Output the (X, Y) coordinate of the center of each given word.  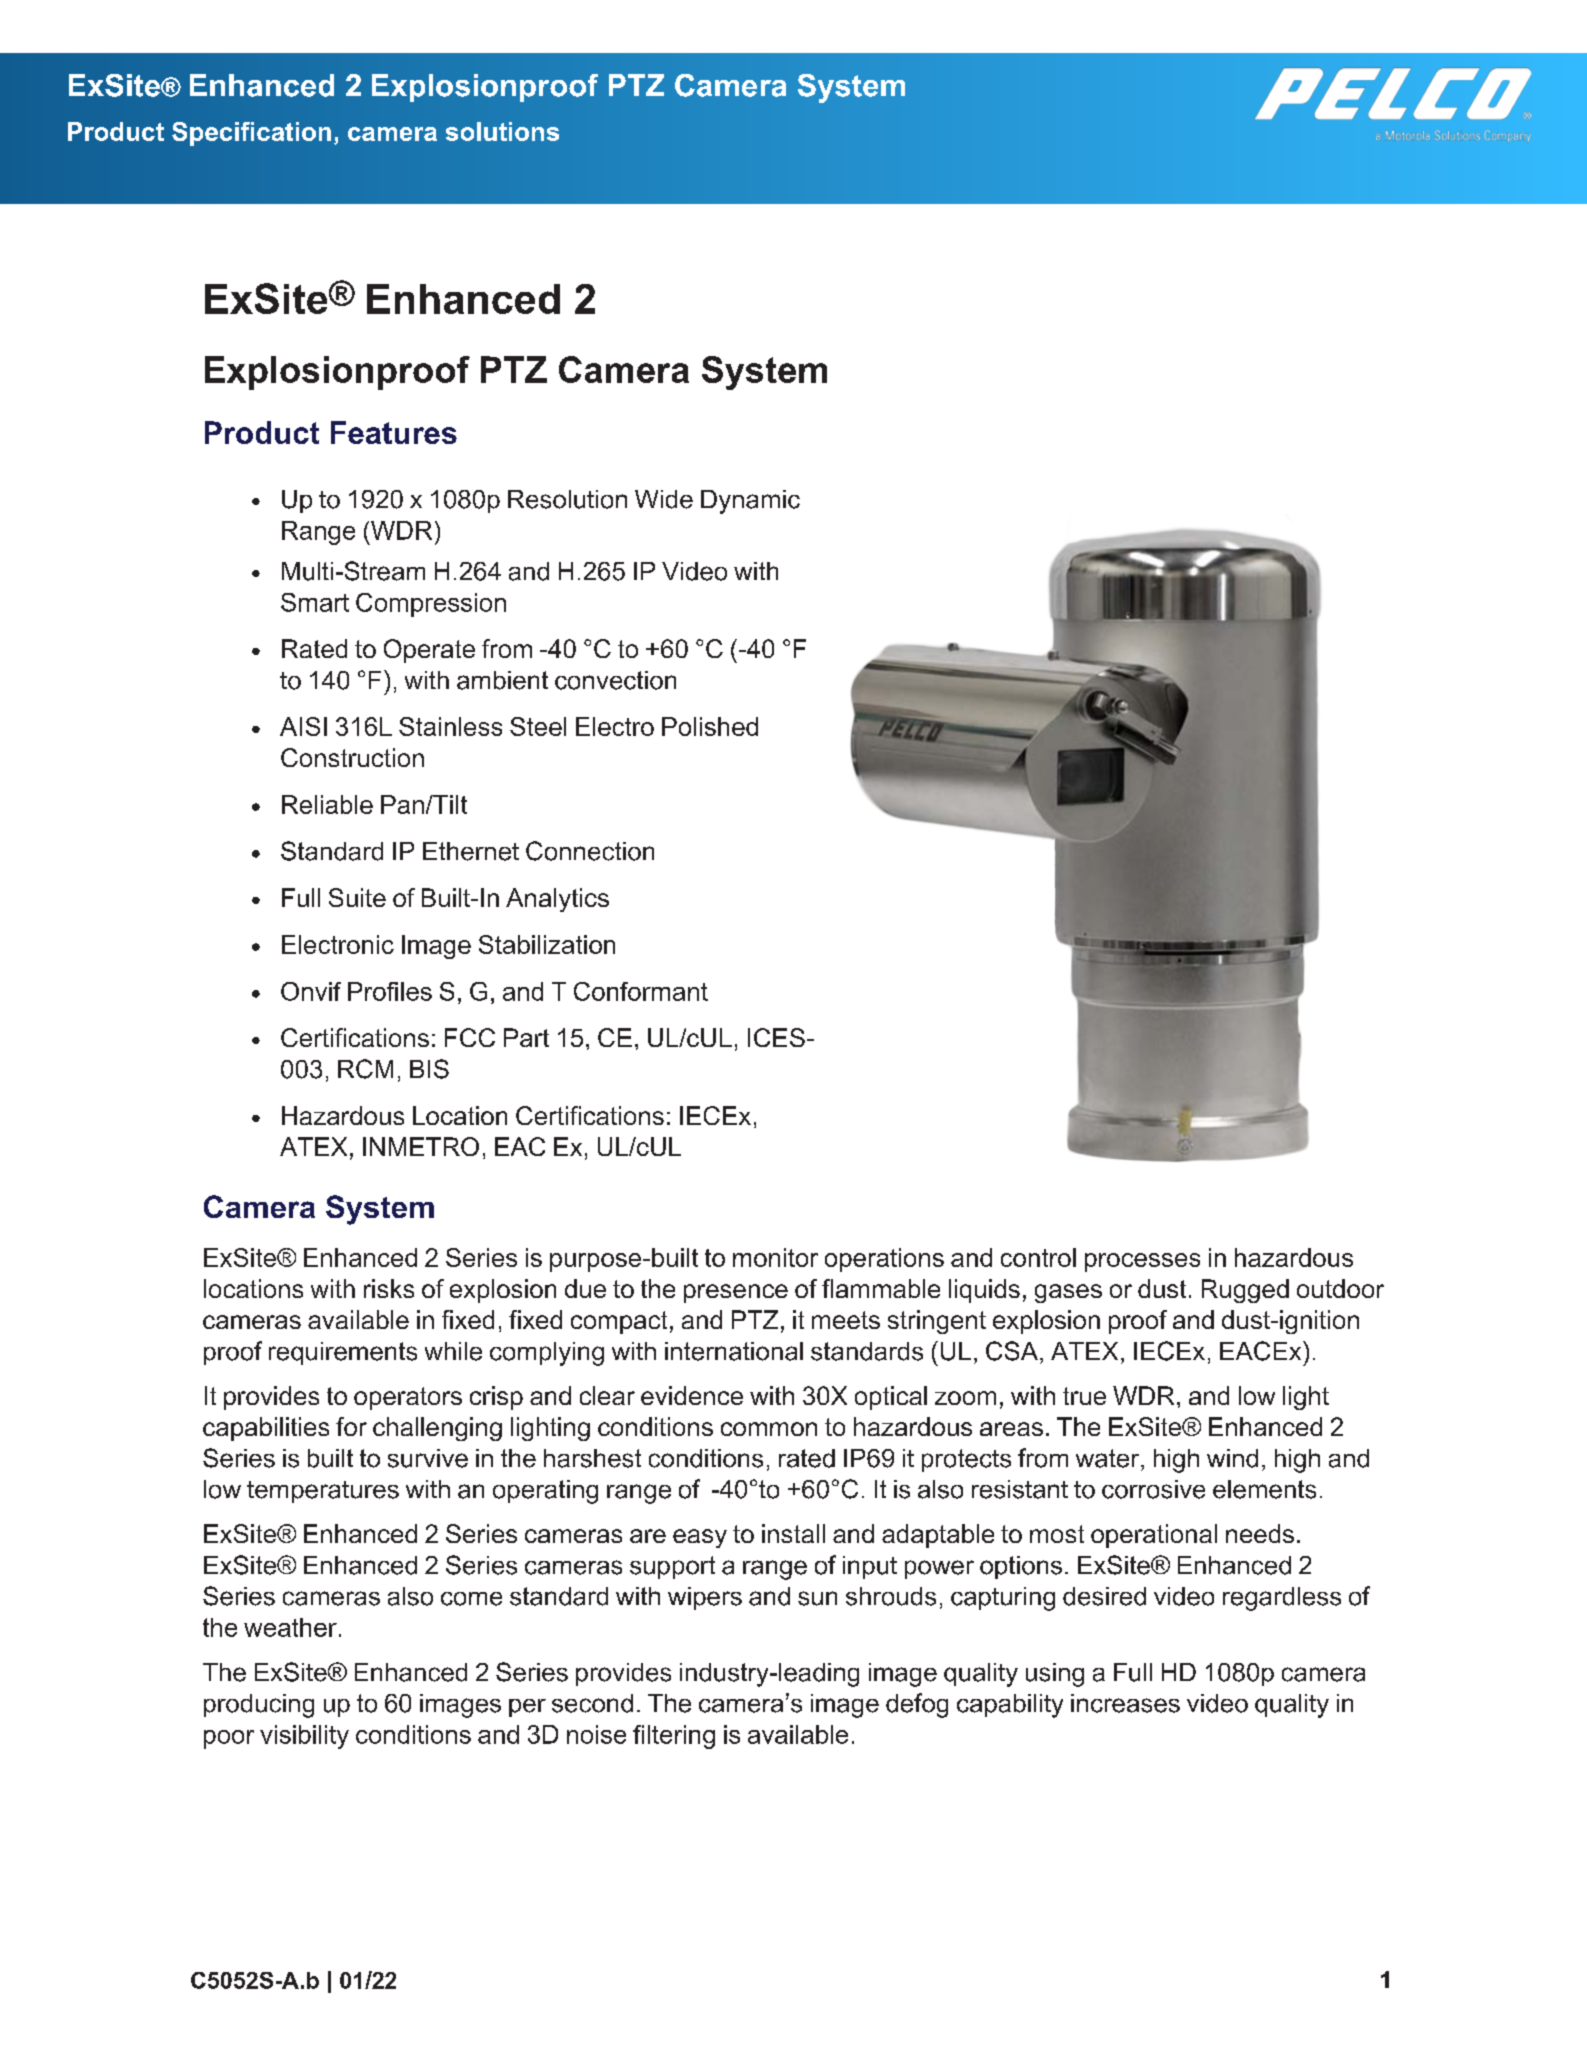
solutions (502, 131)
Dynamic (750, 502)
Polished (710, 726)
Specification (251, 134)
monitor (775, 1257)
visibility (304, 1737)
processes (1142, 1262)
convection (615, 680)
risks (389, 1288)
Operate (429, 651)
